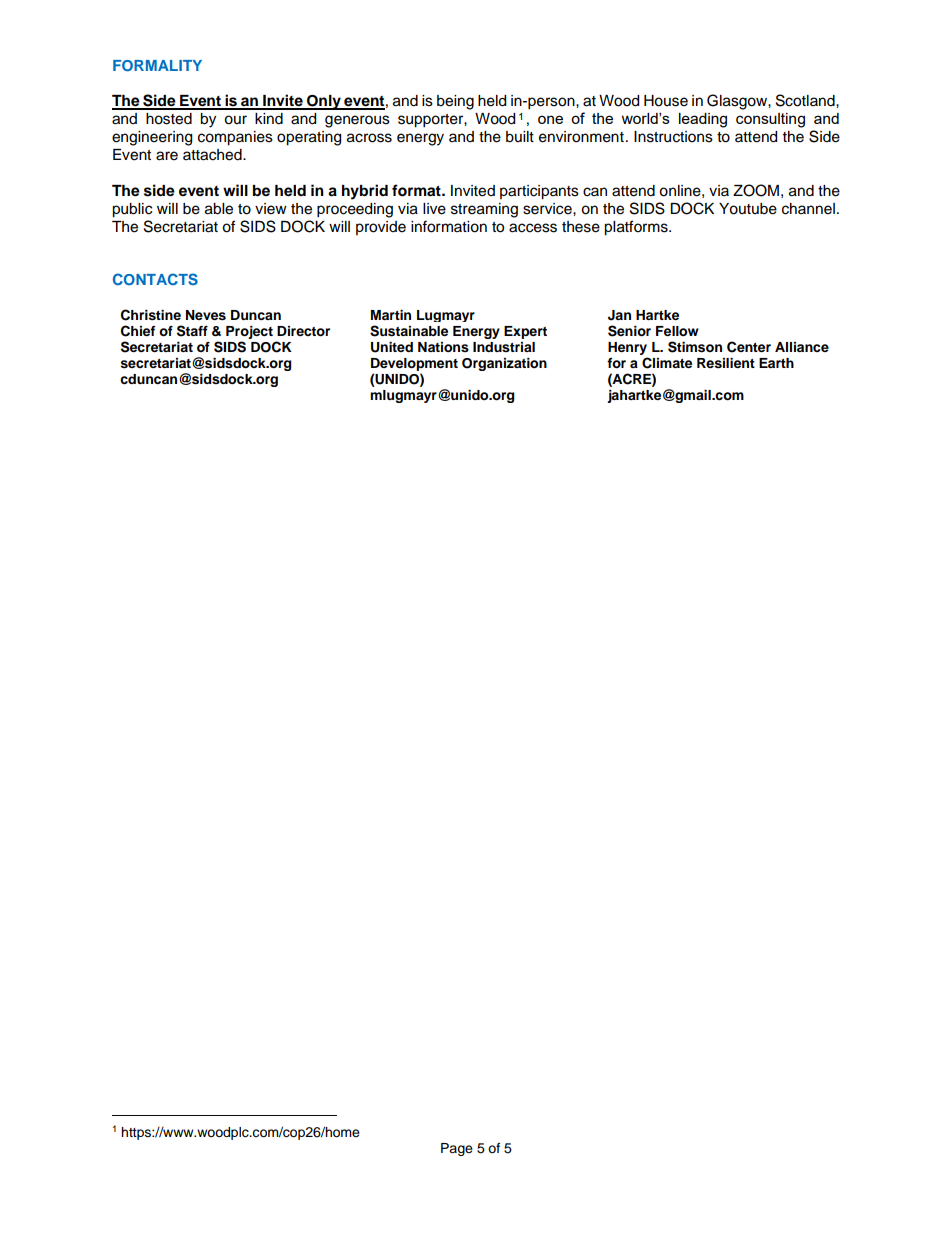 This screenshot has width=952, height=1233. I want to click on Staff, so click(192, 331).
